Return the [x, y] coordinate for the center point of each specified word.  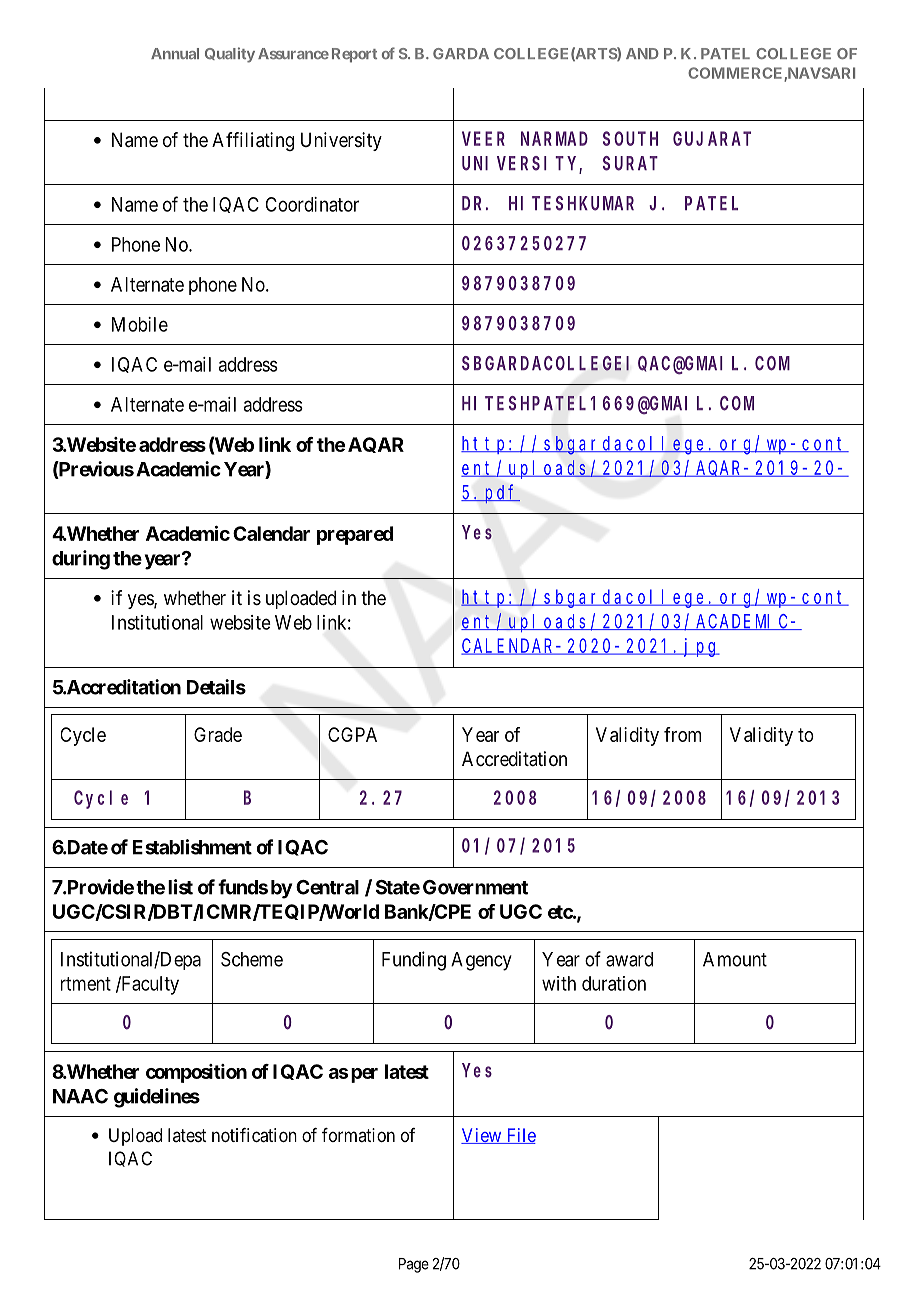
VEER [483, 139]
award [629, 959]
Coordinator [312, 204]
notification [254, 1135]
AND [642, 53]
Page [414, 1265]
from [682, 734]
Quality [230, 55]
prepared [355, 535]
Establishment [192, 847]
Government [475, 887]
